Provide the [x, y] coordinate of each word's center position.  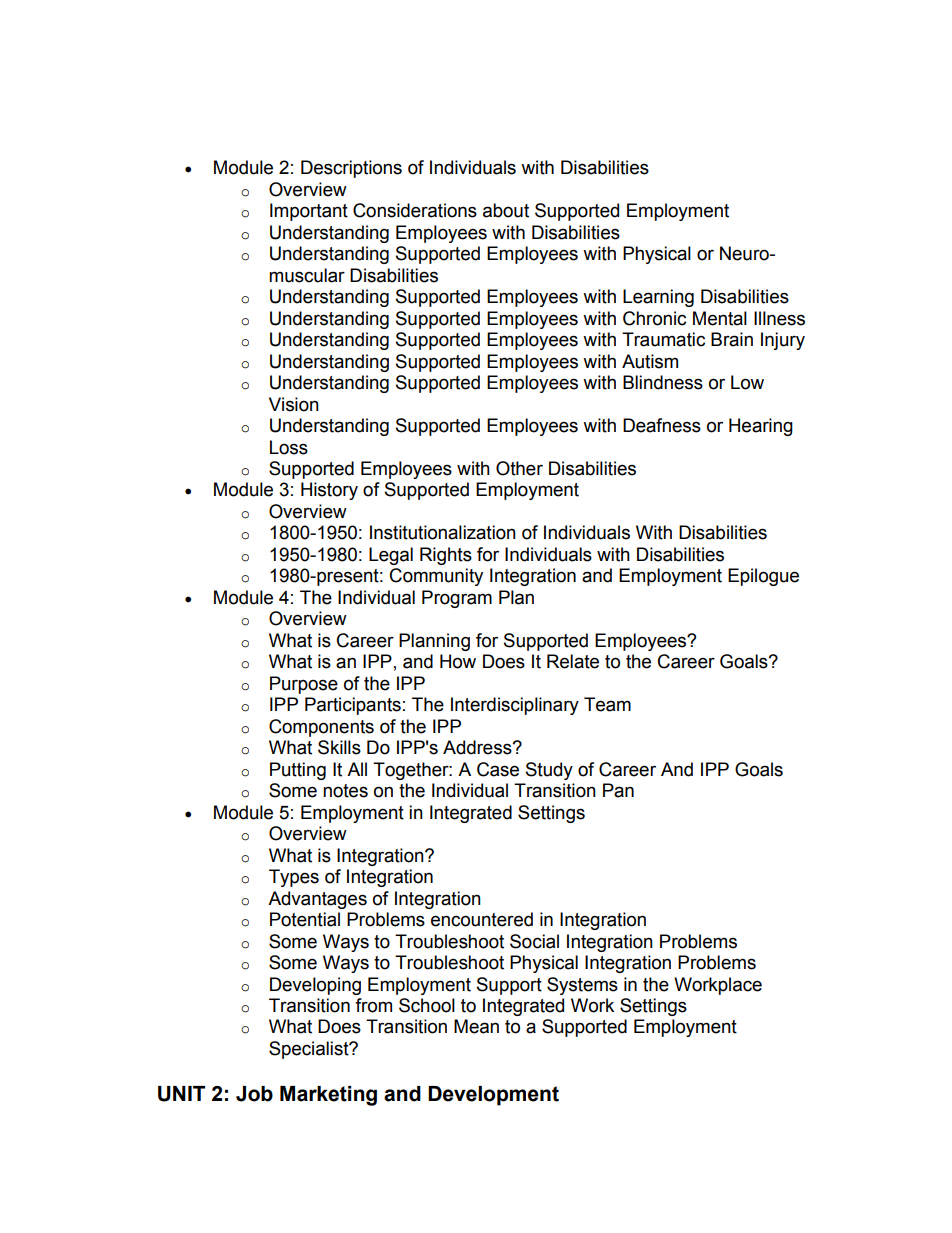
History [329, 491]
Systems [582, 986]
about [506, 210]
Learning [658, 298]
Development [493, 1096]
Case [498, 769]
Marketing [328, 1096]
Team [607, 704]
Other [519, 468]
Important [309, 212]
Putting [298, 771]
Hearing [761, 427]
